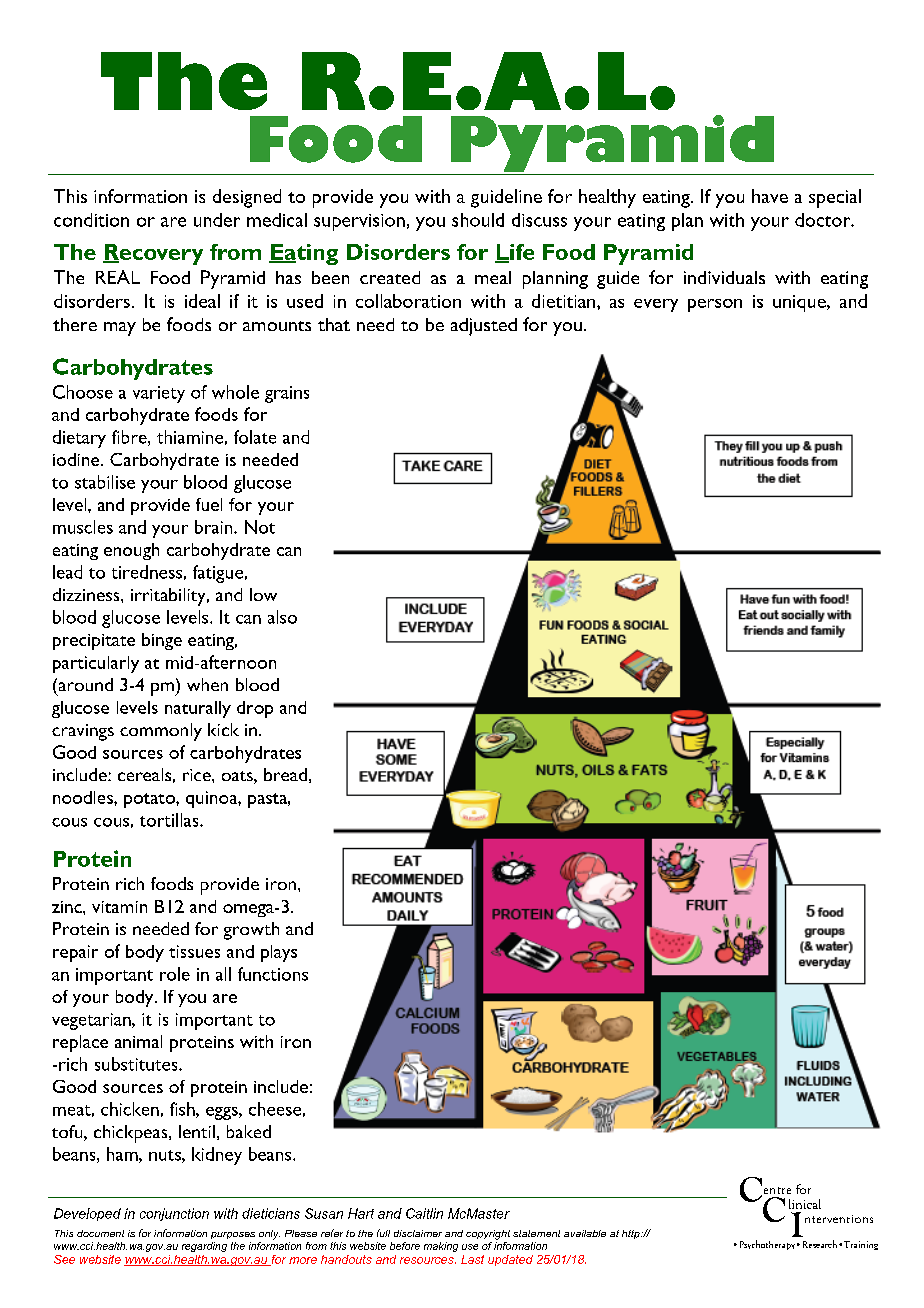 This image has width=924, height=1308. What do you see at coordinates (198, 709) in the image?
I see `naturally` at bounding box center [198, 709].
